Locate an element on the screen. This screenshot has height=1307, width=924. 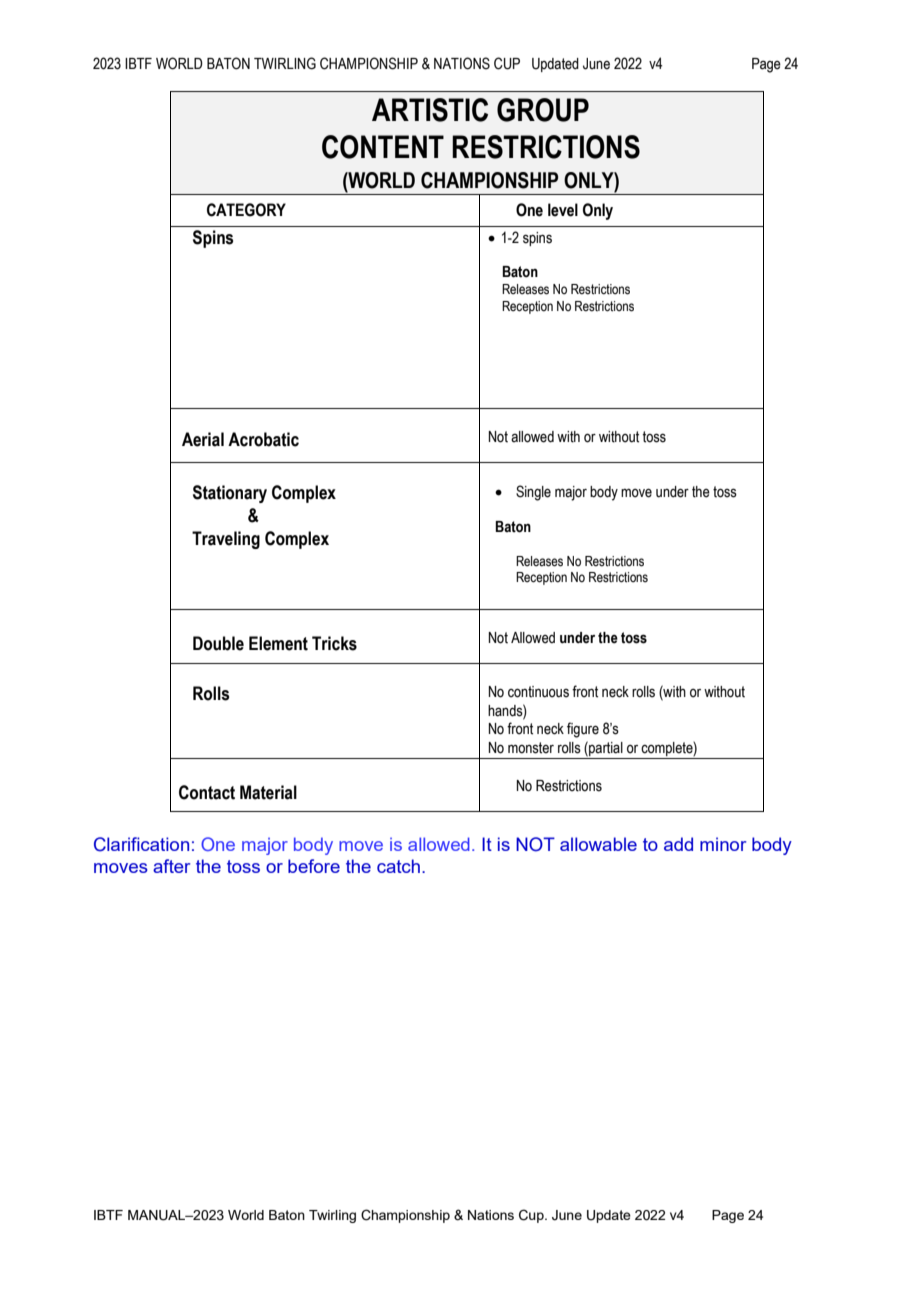
Tricks is located at coordinates (334, 643).
